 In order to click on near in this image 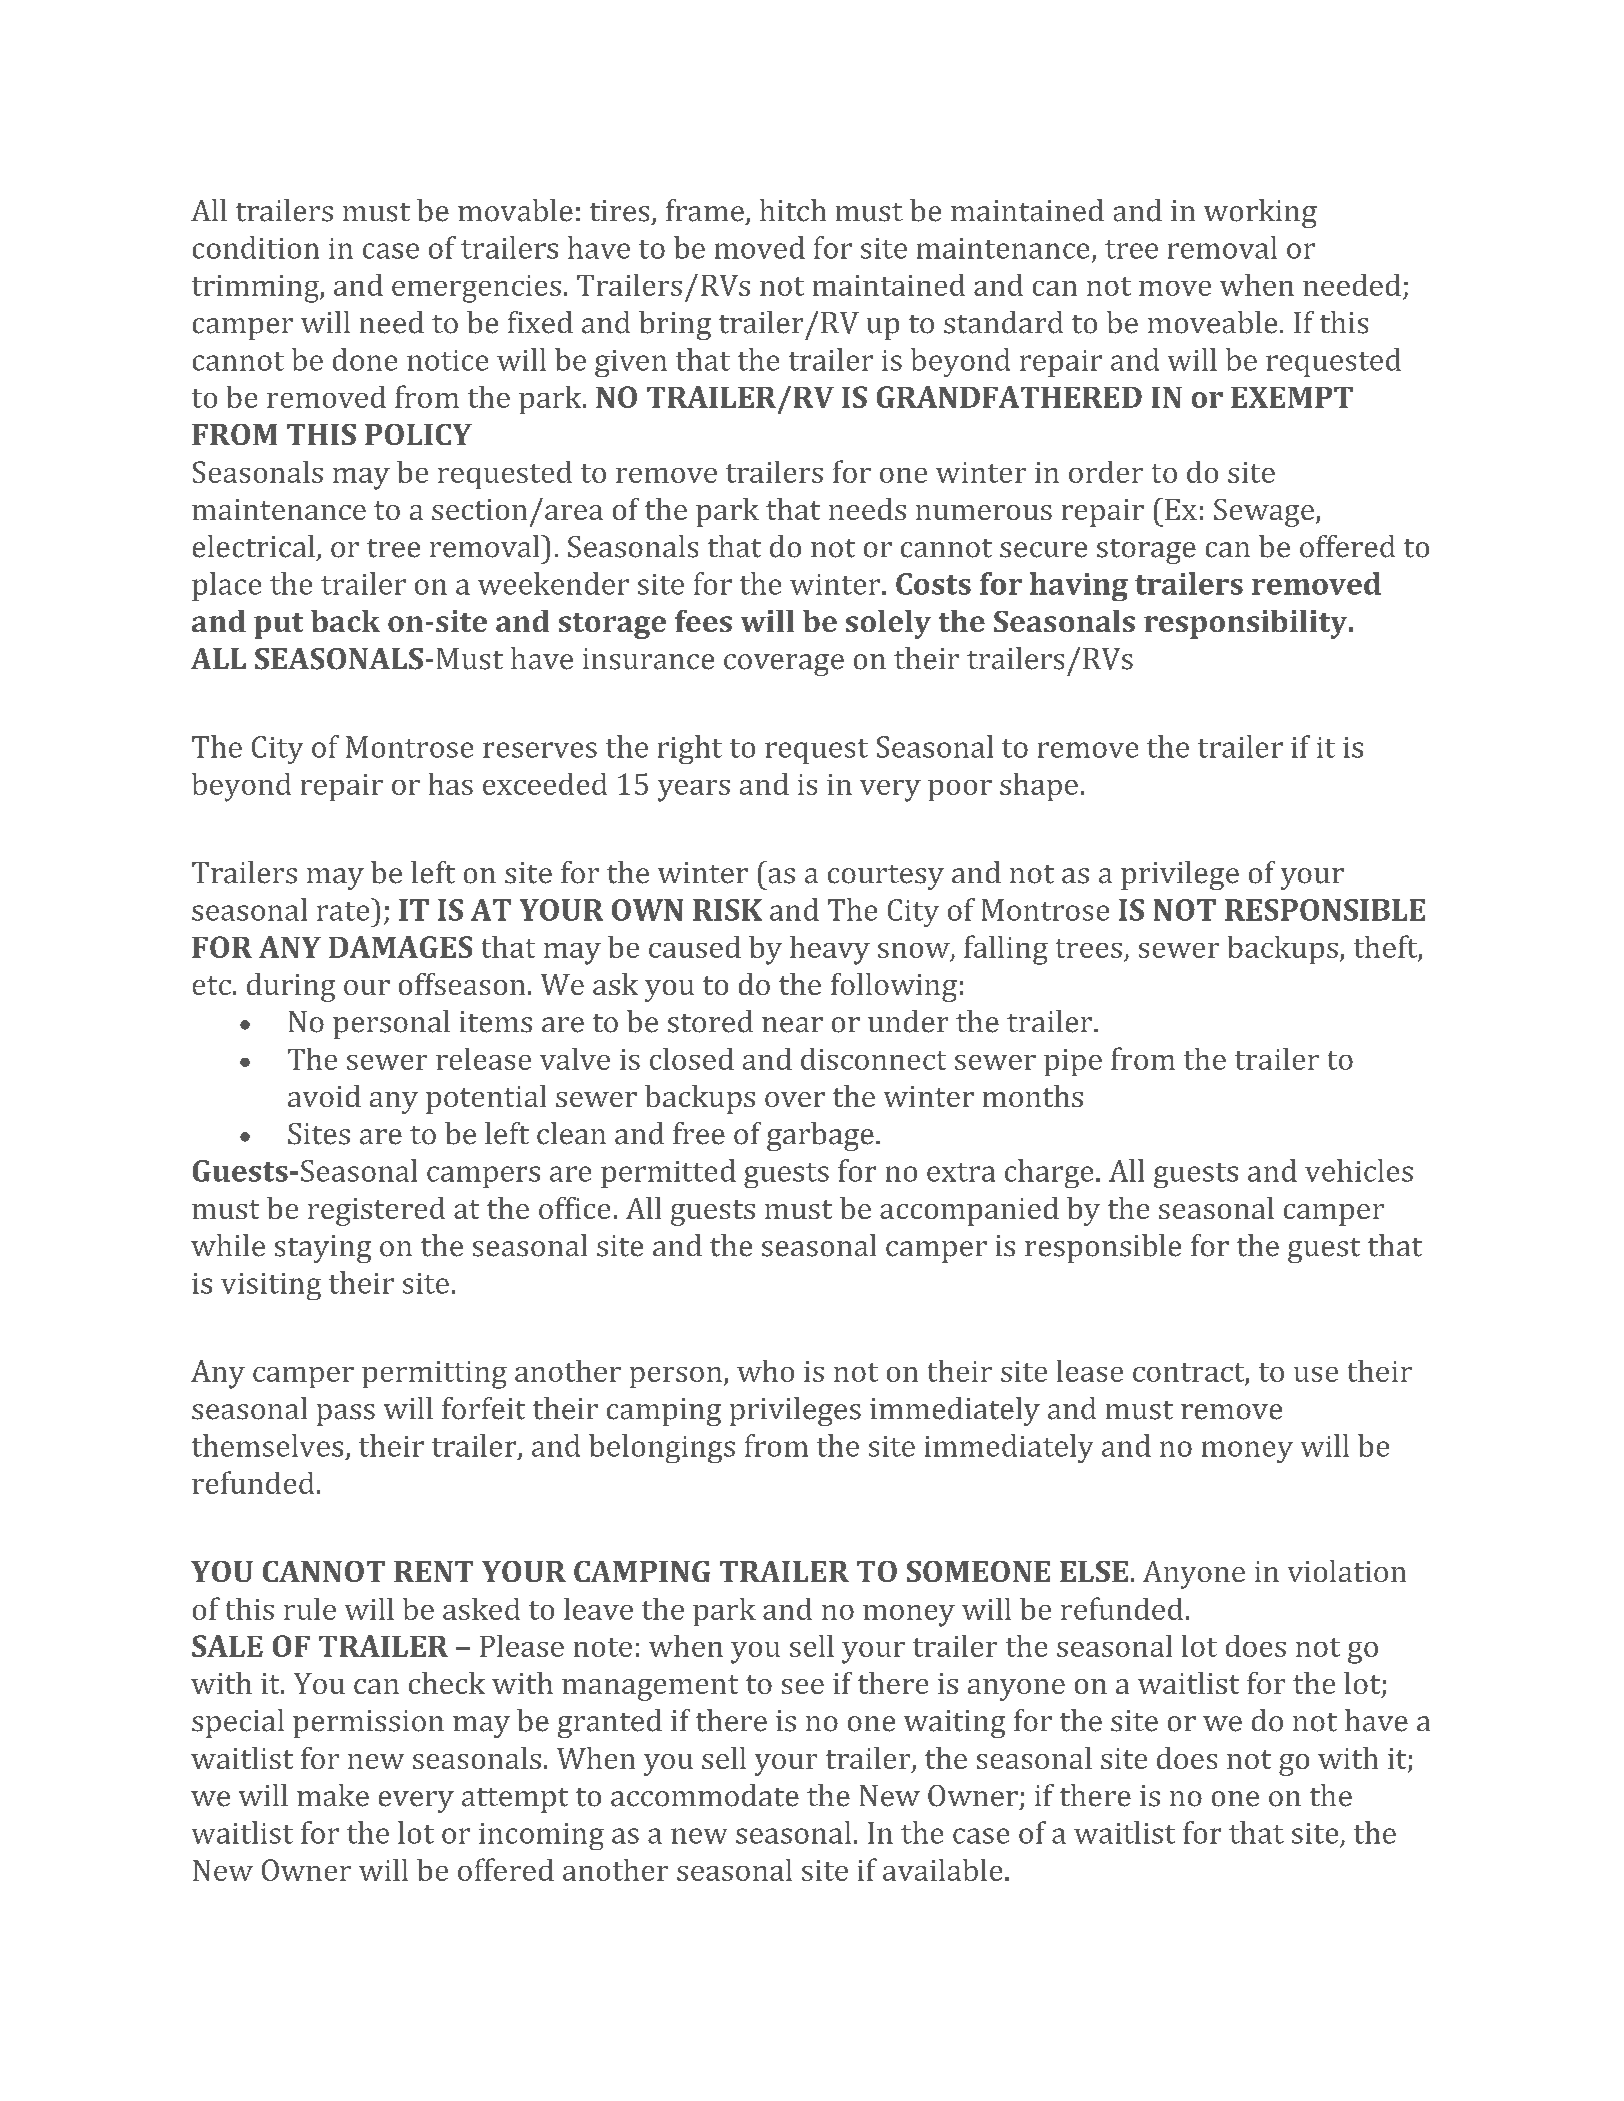, I will do `click(792, 1025)`.
